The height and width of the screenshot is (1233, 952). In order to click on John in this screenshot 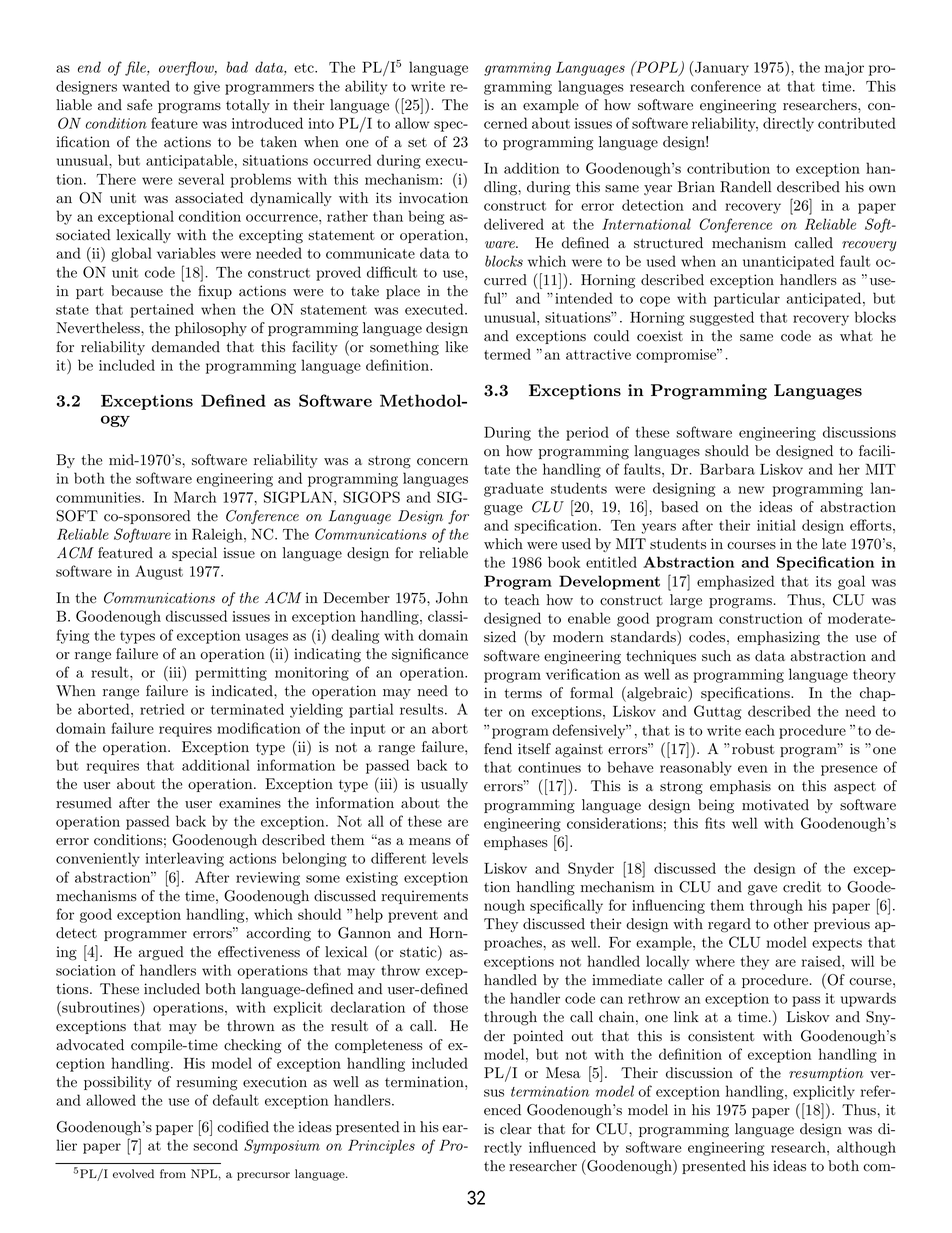, I will do `click(452, 598)`.
